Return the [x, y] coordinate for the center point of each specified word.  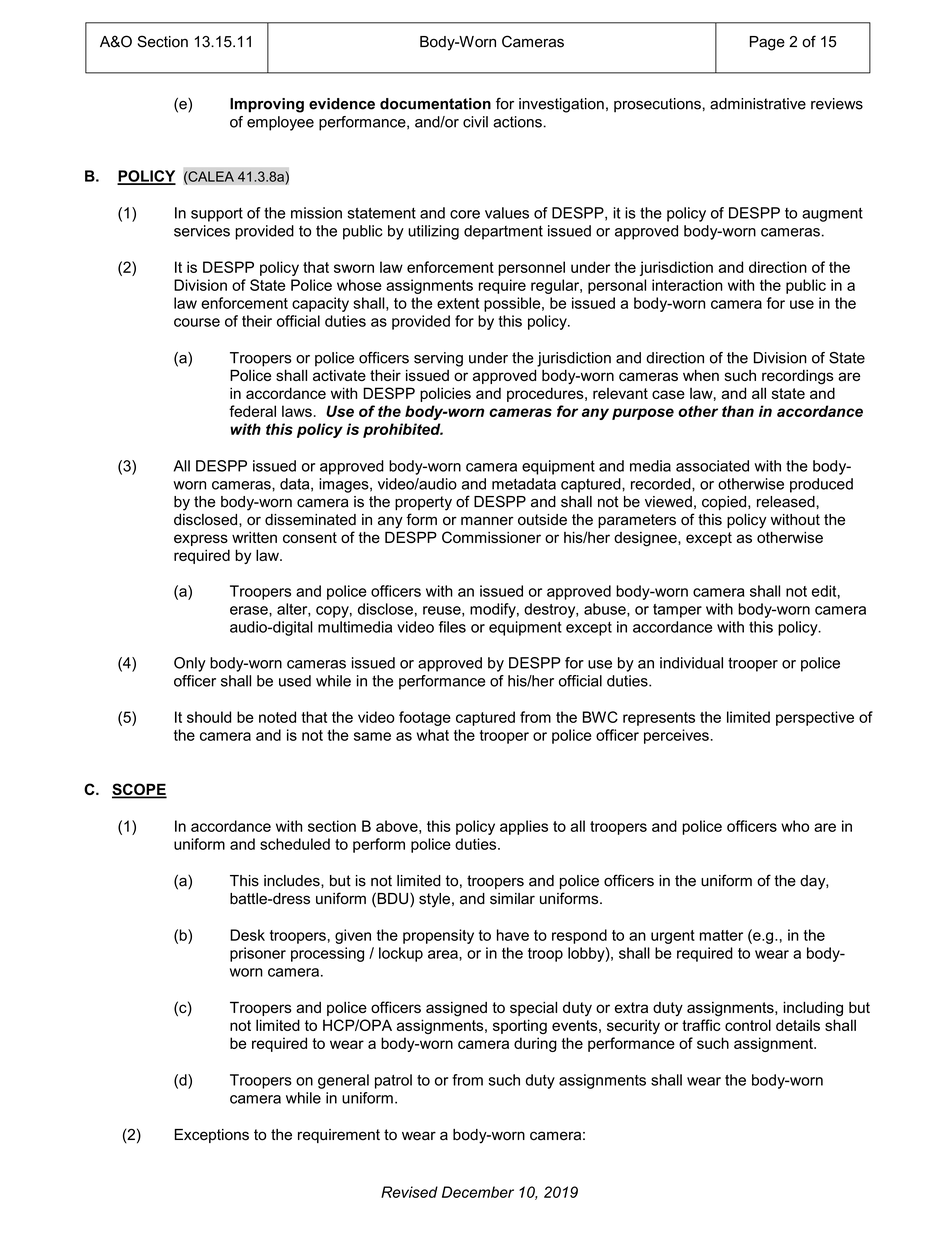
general [343, 1081]
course [197, 322]
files [452, 627]
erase [250, 610]
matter [721, 935]
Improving [267, 105]
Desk [247, 935]
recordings [798, 377]
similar [512, 899]
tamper [677, 611]
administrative [758, 104]
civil [475, 122]
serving [438, 359]
